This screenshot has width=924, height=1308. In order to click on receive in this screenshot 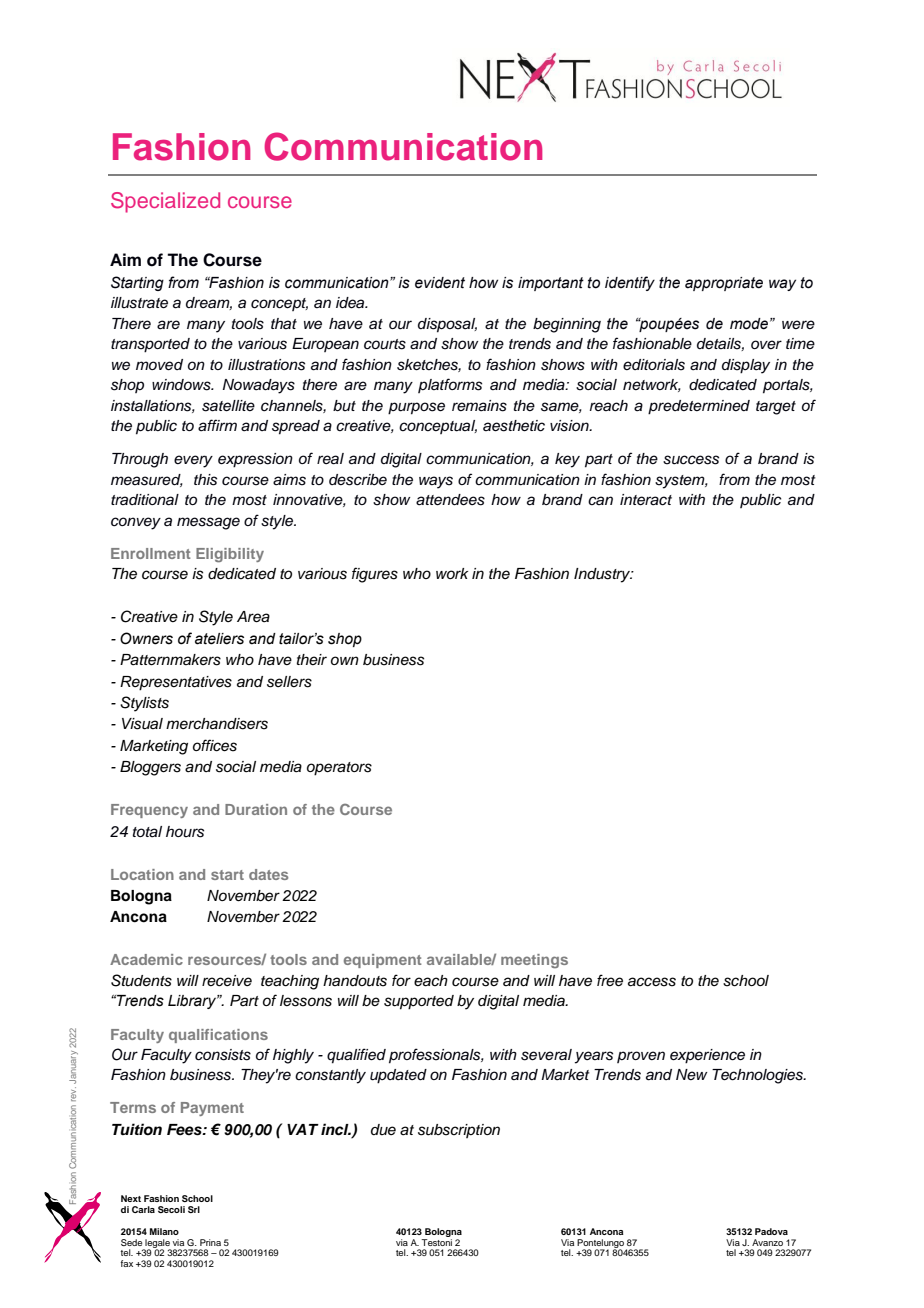, I will do `click(227, 981)`.
